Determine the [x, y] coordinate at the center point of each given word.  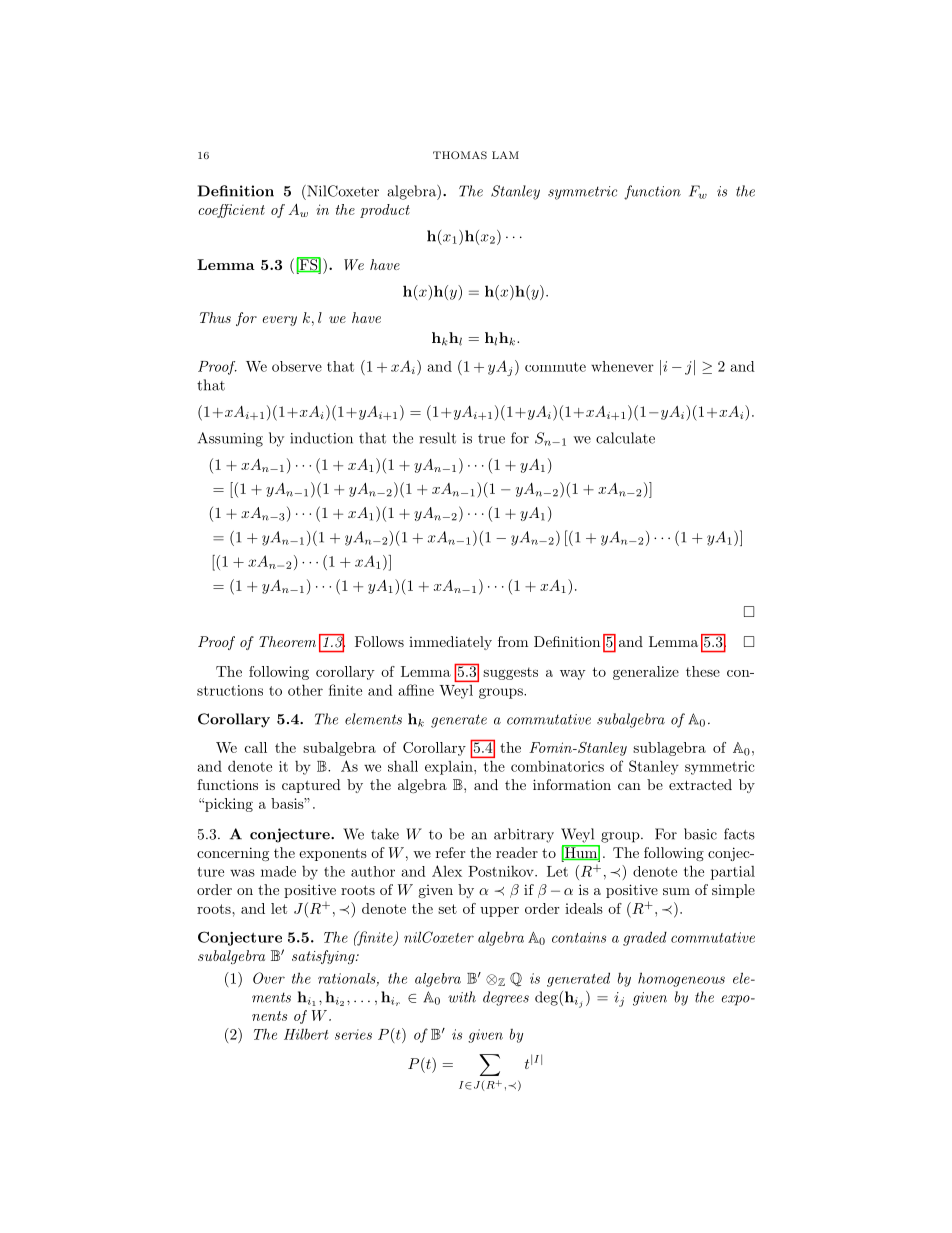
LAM [505, 155]
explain [450, 768]
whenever [622, 366]
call [256, 747]
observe [297, 366]
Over [269, 978]
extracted [700, 784]
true [491, 439]
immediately [450, 643]
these [703, 671]
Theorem [287, 641]
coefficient [231, 211]
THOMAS [460, 155]
